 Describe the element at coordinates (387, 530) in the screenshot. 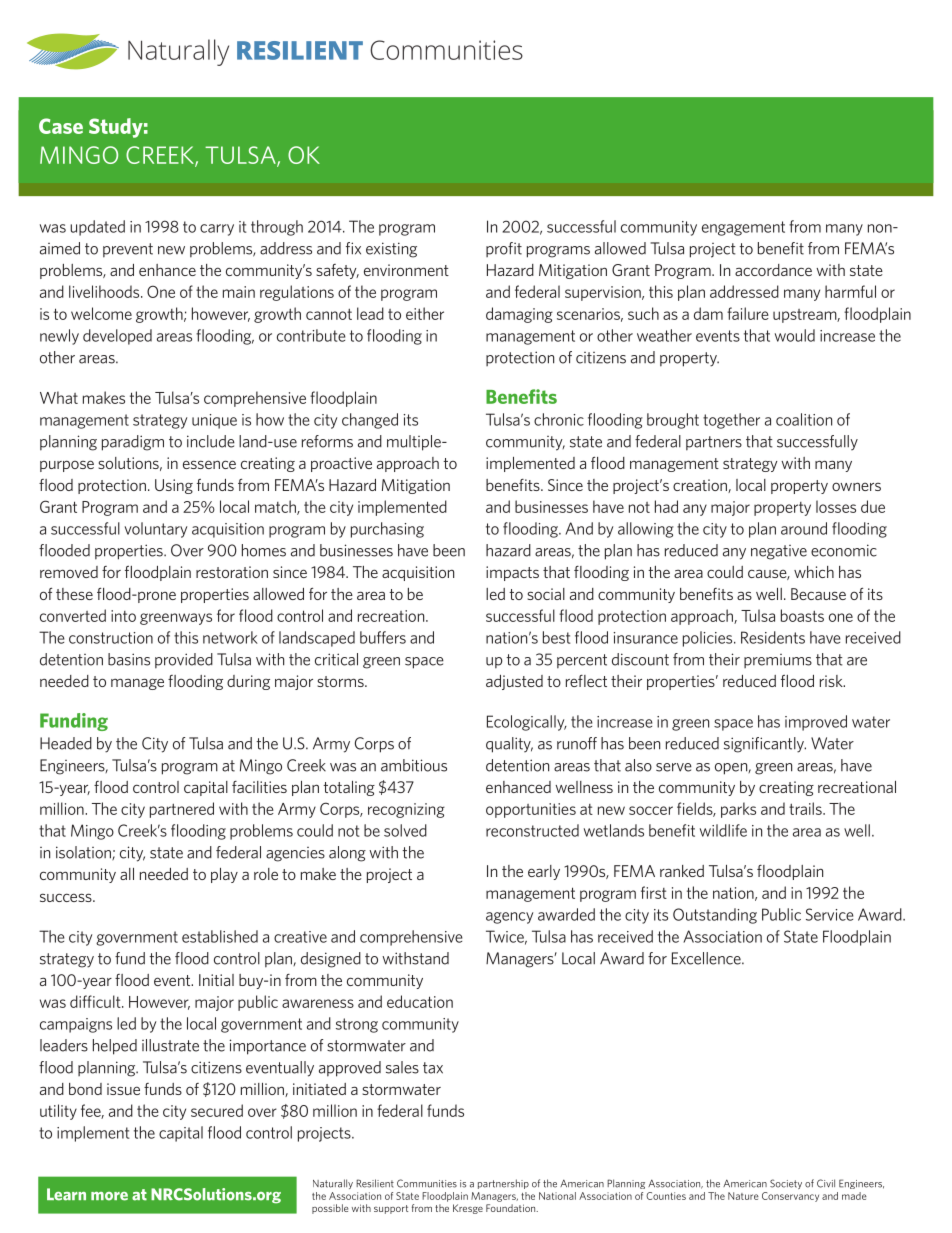

I see `purchasing` at that location.
